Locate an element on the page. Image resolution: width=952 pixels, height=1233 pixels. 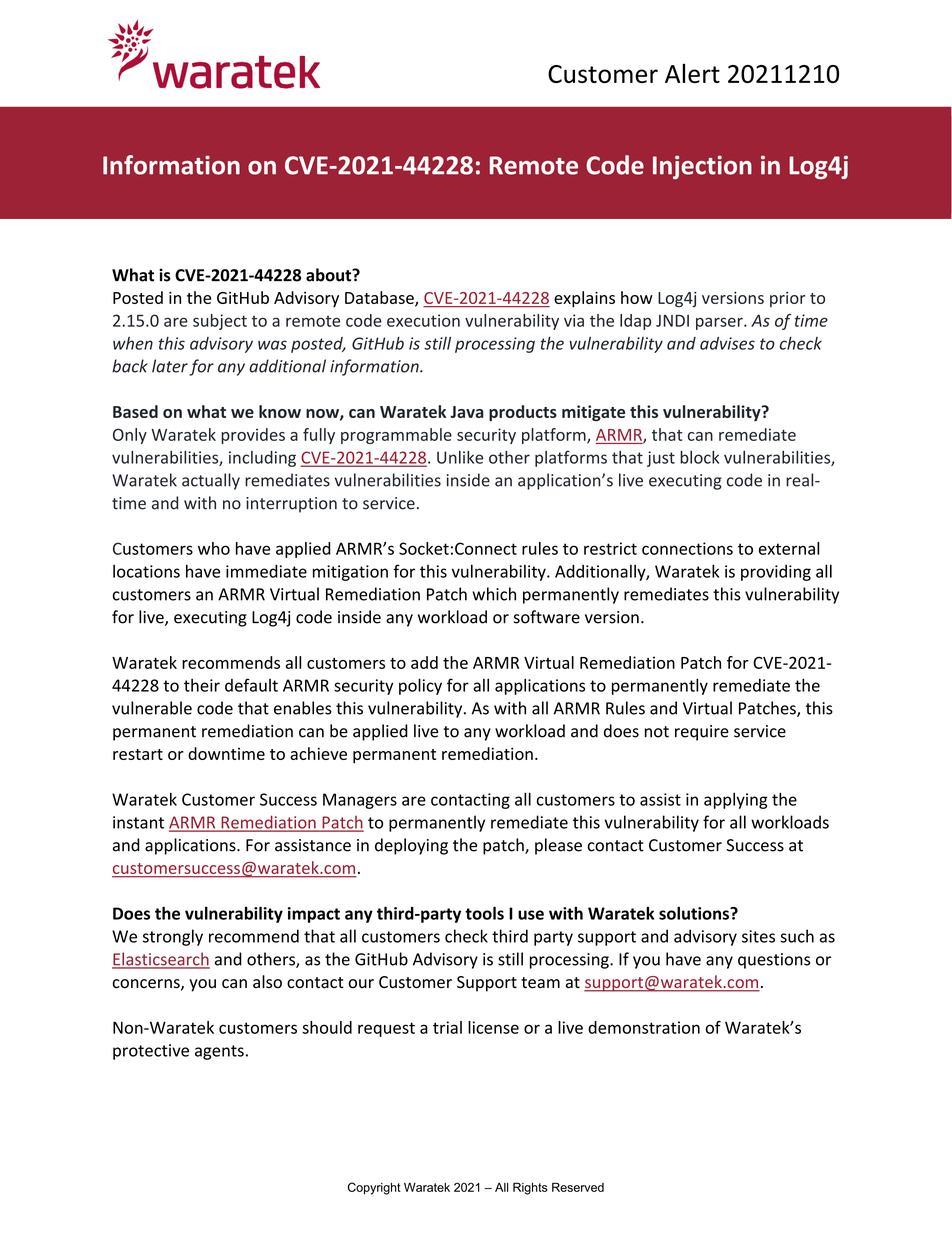
which is located at coordinates (494, 594).
